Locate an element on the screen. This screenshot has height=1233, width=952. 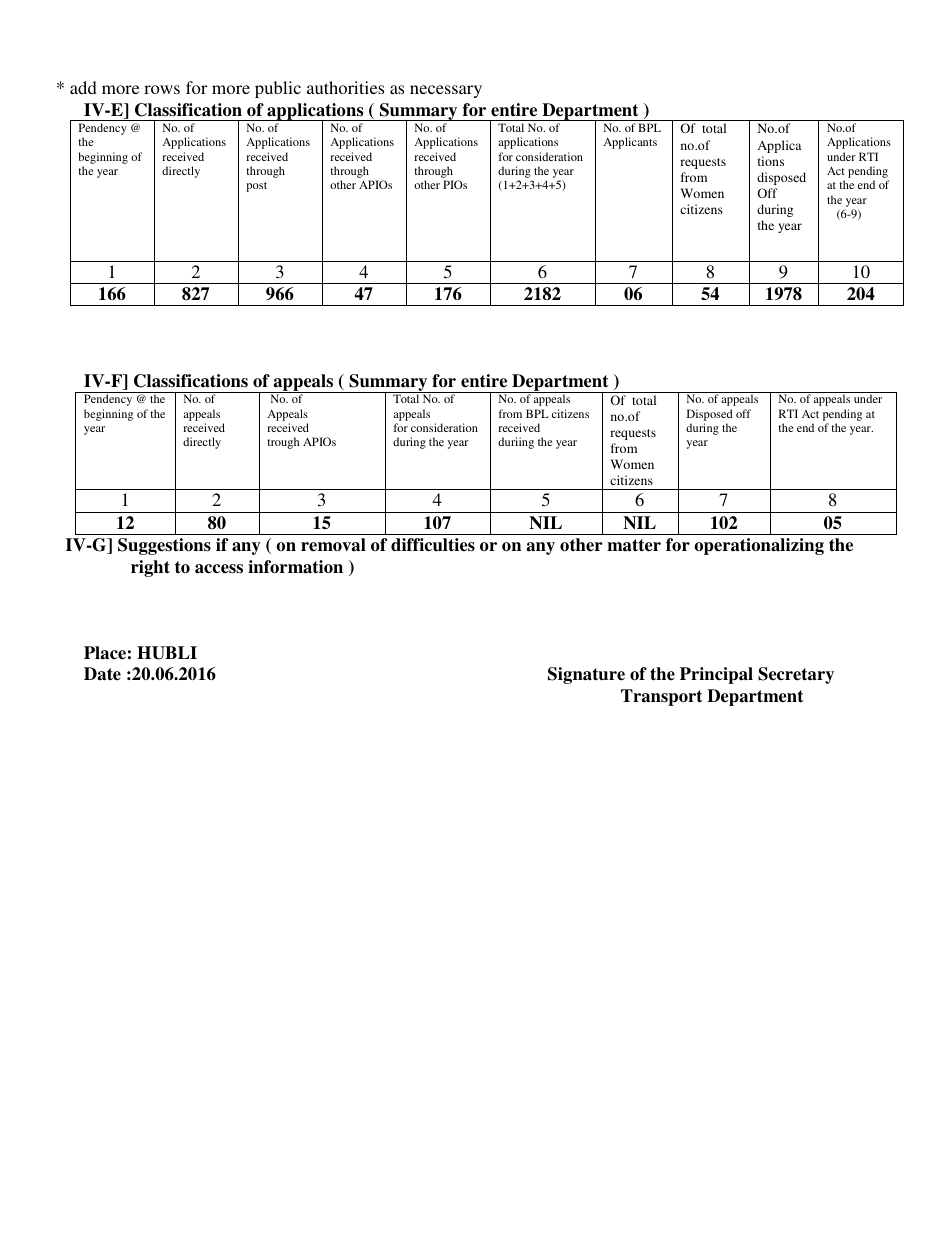
removal is located at coordinates (333, 545).
